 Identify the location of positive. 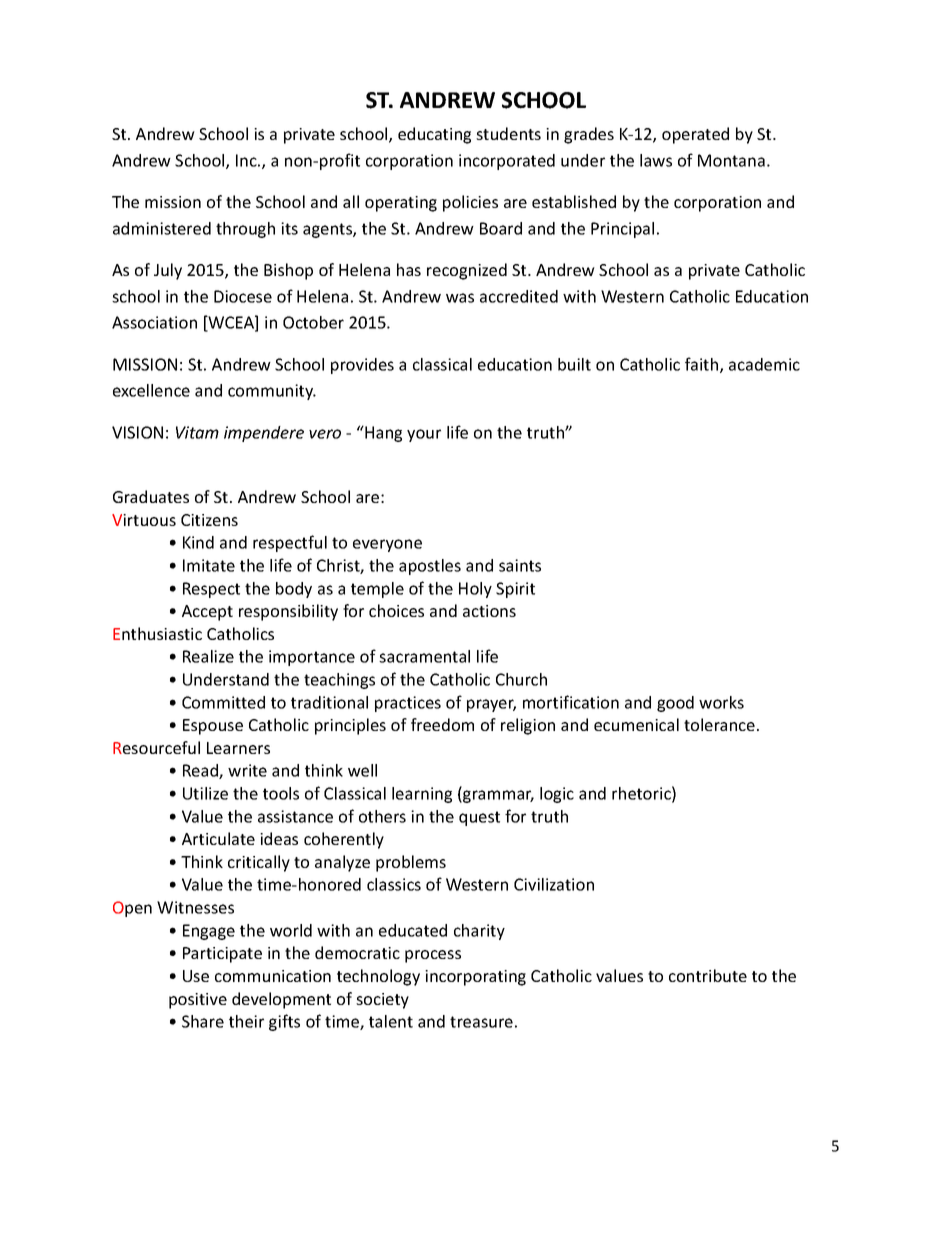
(198, 1001).
